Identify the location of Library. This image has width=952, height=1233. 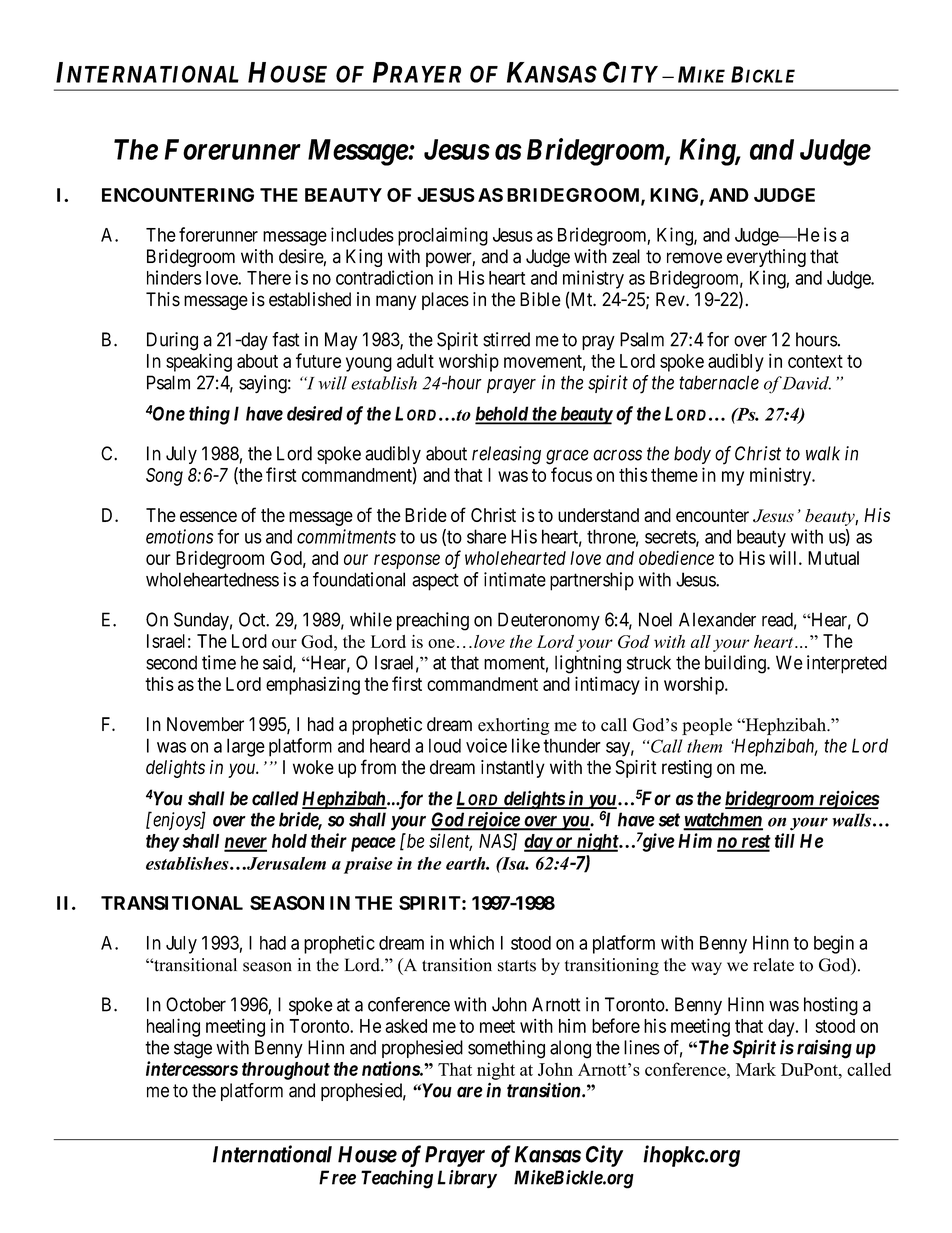
(467, 1179).
